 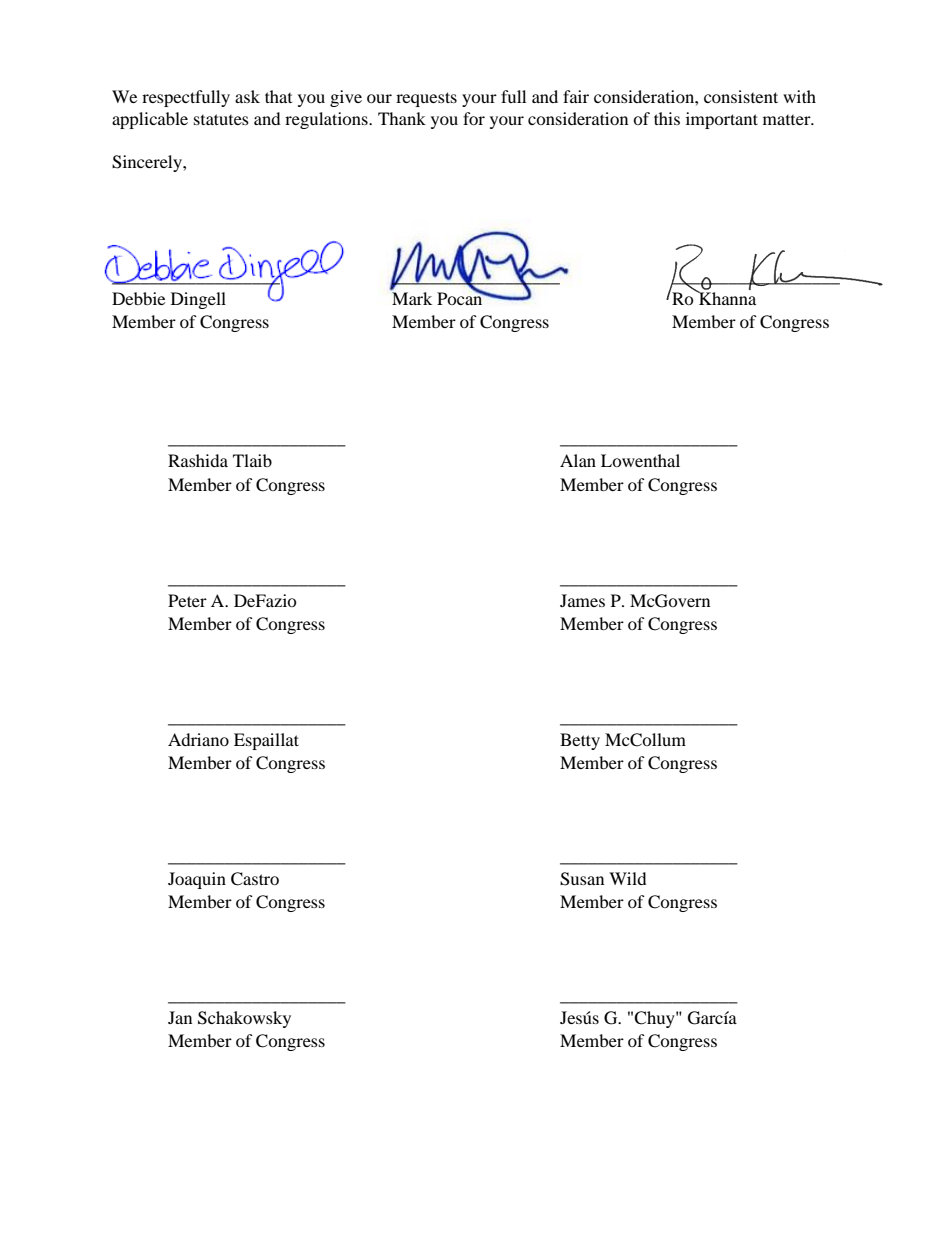 What do you see at coordinates (578, 460) in the document?
I see `Alan` at bounding box center [578, 460].
